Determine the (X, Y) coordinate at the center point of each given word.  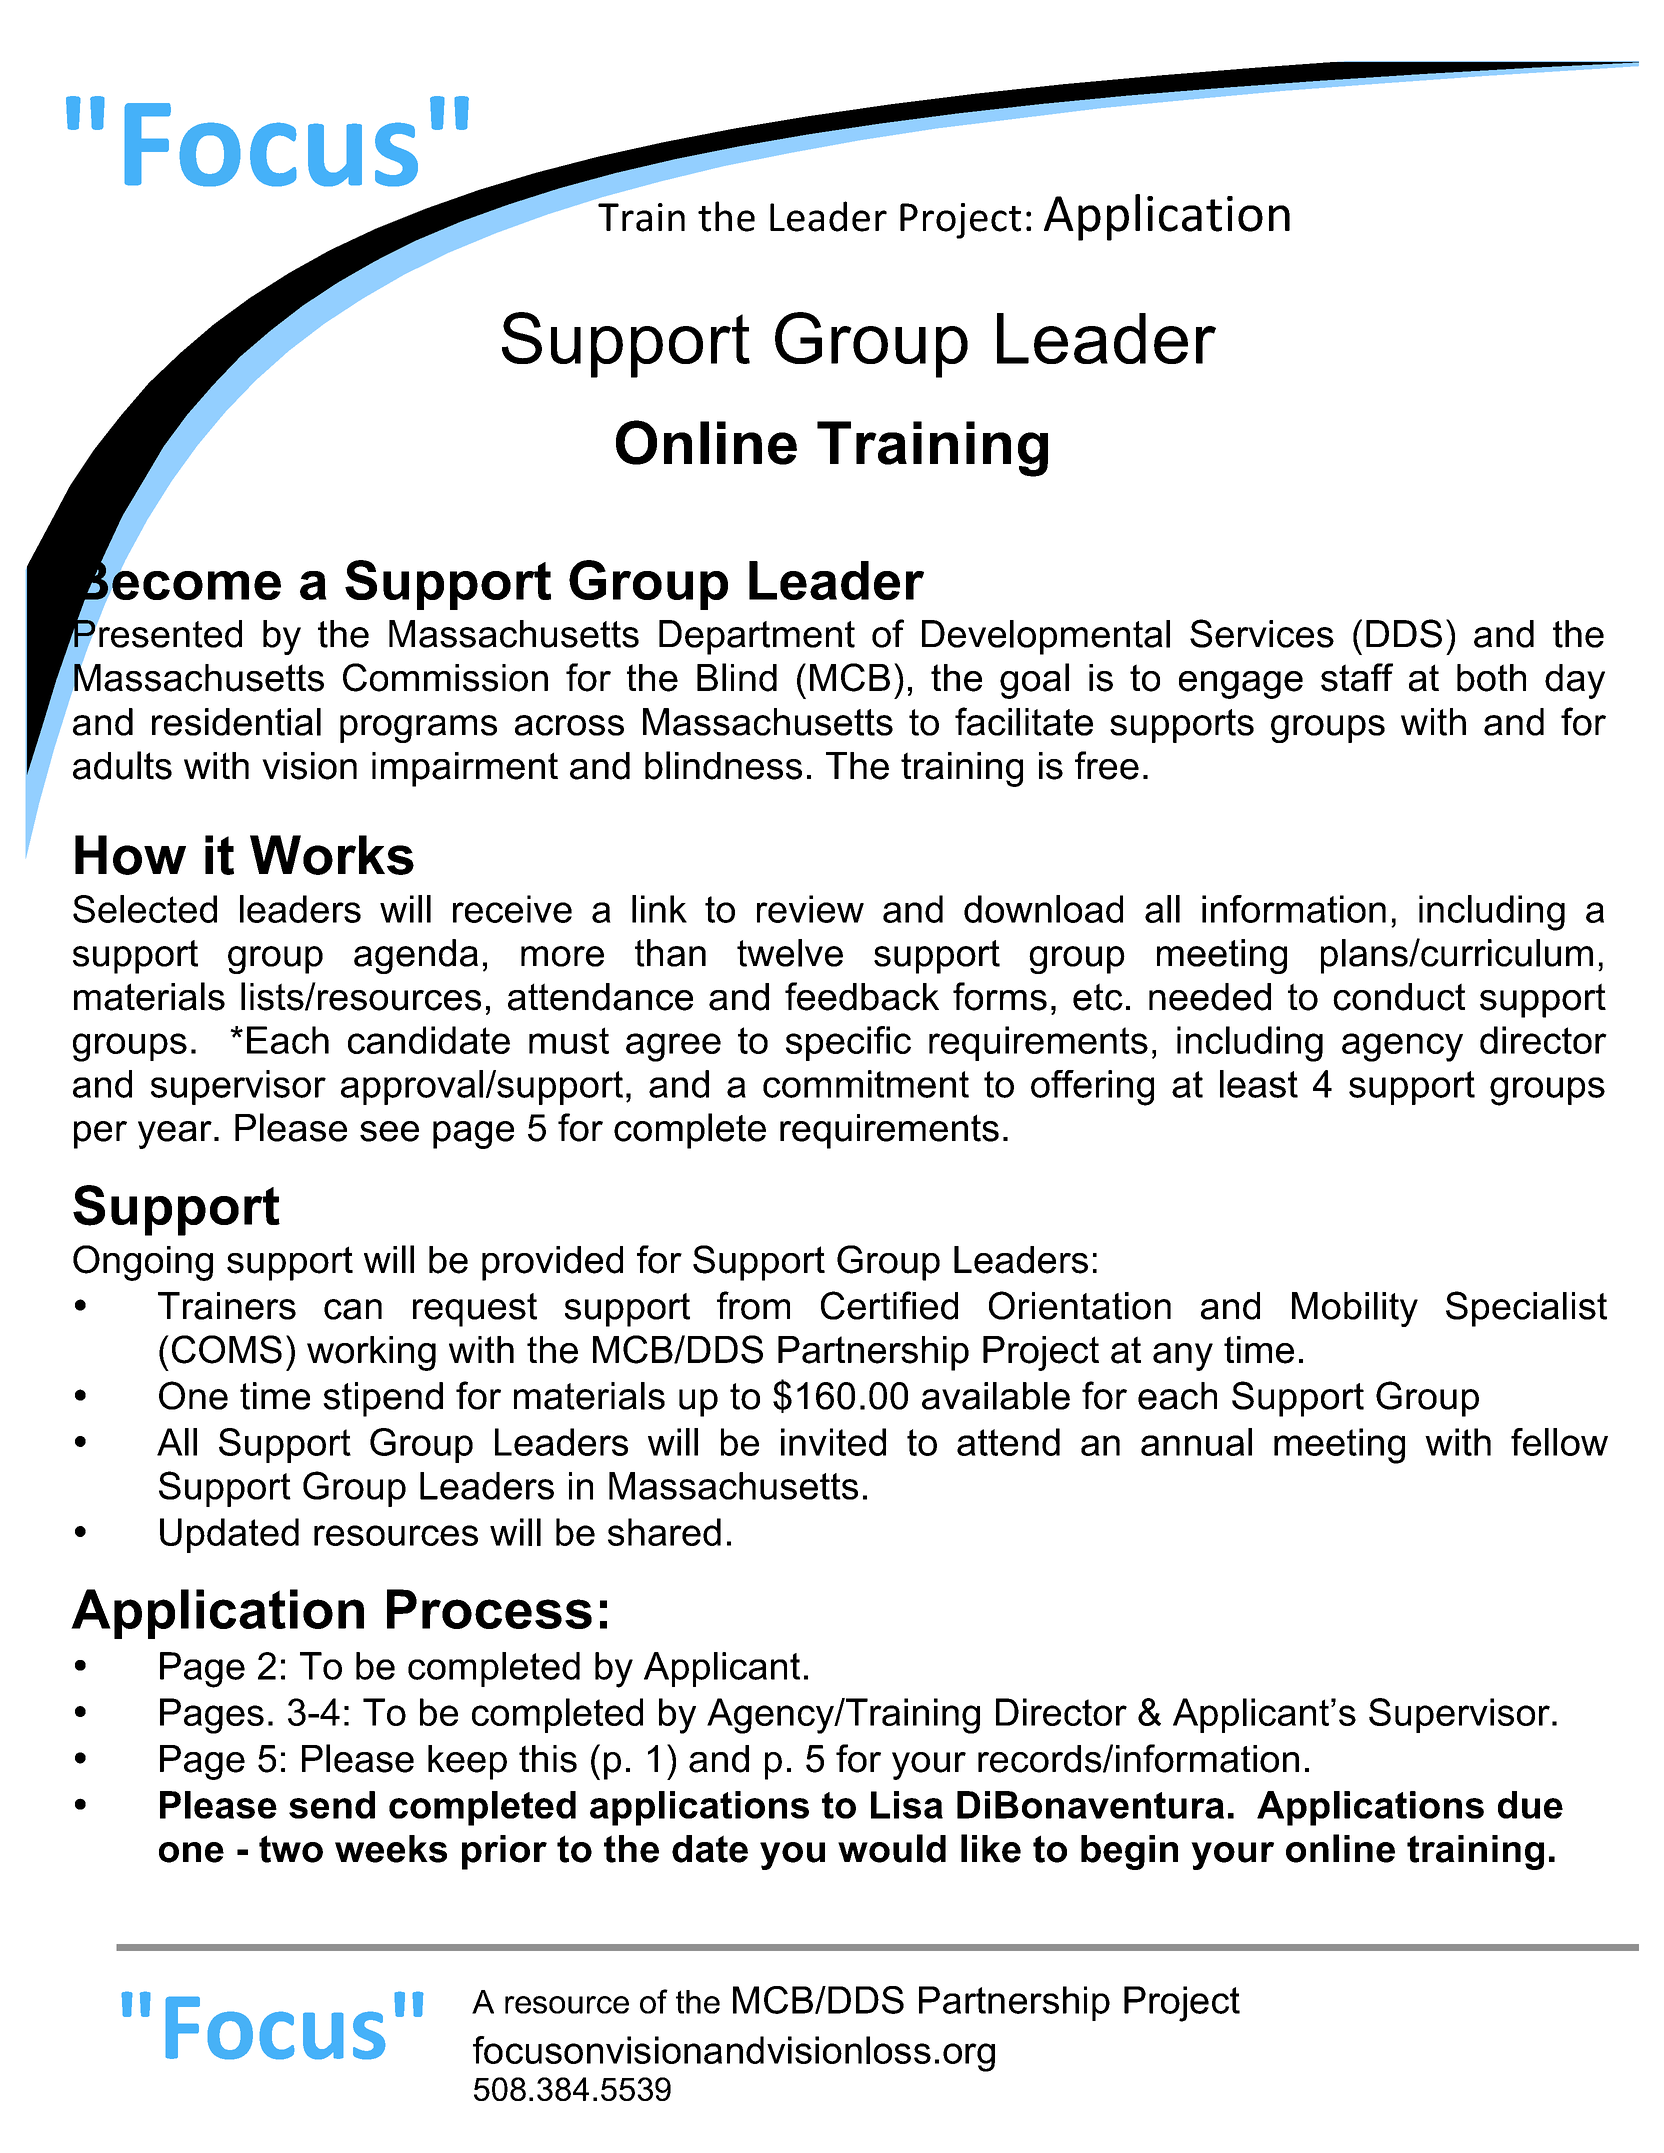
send (332, 1805)
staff (1357, 677)
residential (236, 722)
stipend (383, 1399)
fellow (1559, 1442)
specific (848, 1043)
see (389, 1131)
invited (833, 1442)
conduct (1399, 997)
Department (757, 637)
